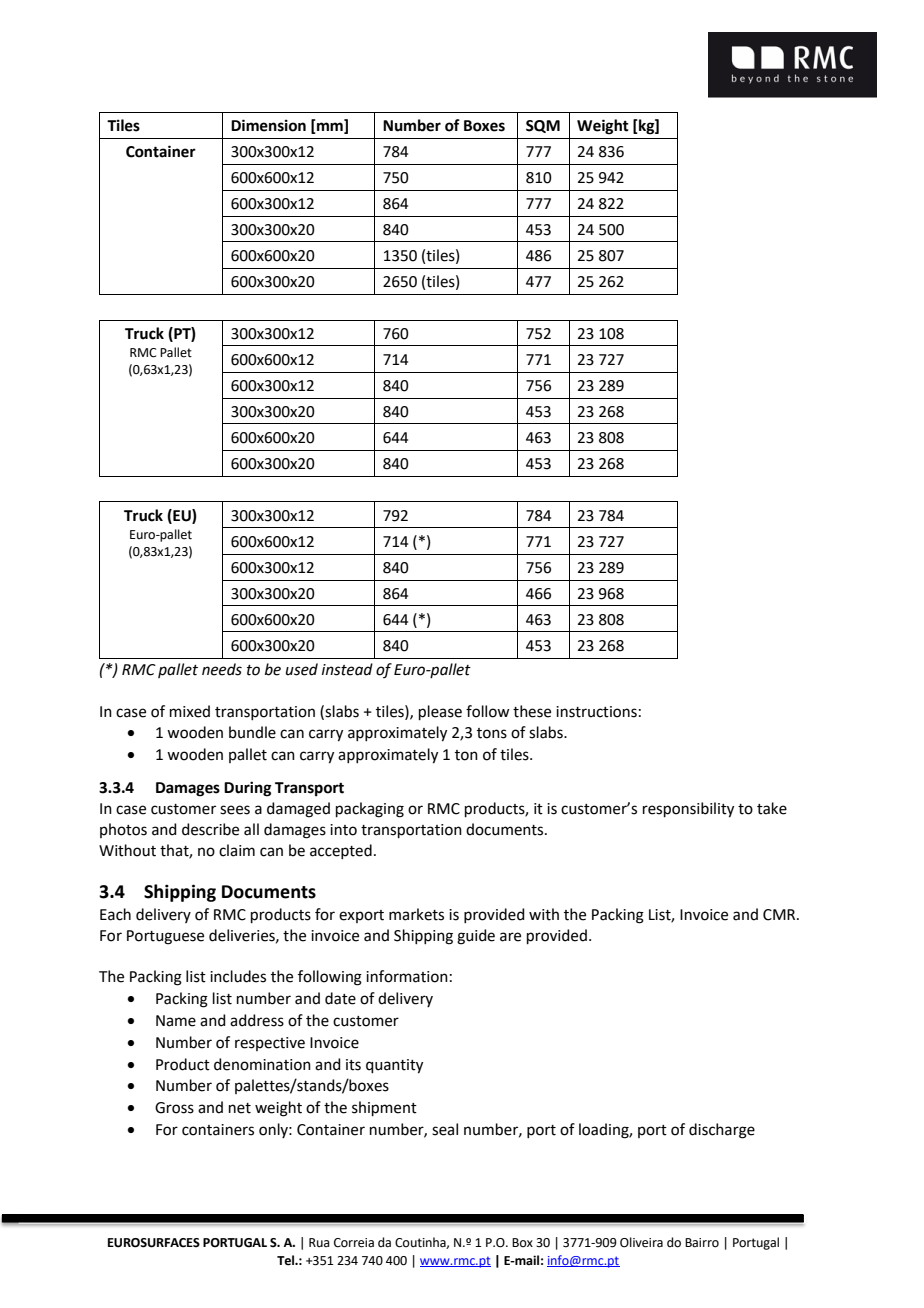 This page has height=1308, width=924. Describe the element at coordinates (222, 669) in the page. I see `needs` at that location.
